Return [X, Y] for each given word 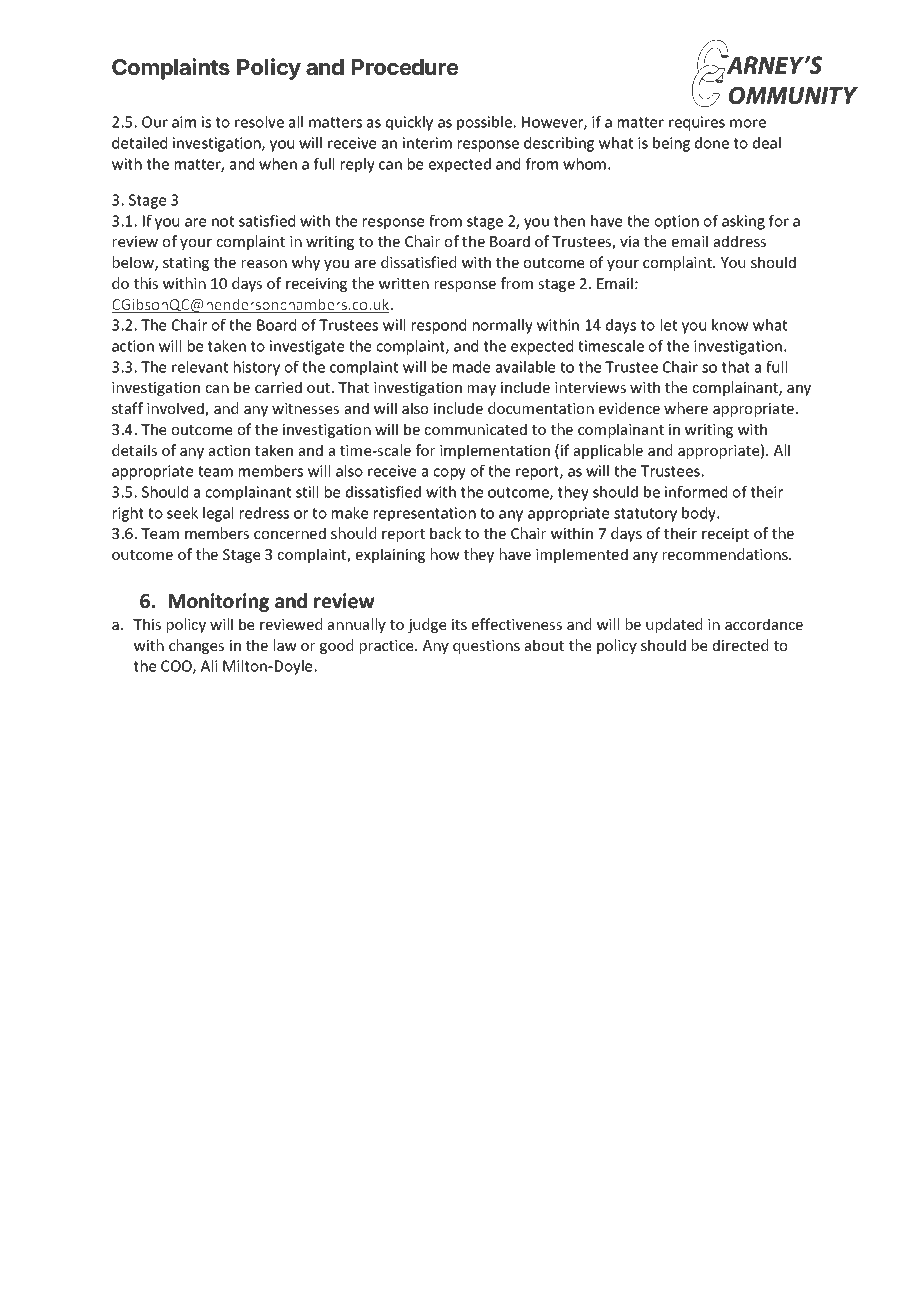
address [740, 241]
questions [486, 647]
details [134, 450]
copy [450, 474]
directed [740, 645]
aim [184, 122]
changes [196, 646]
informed [696, 492]
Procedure [405, 67]
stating [186, 264]
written [404, 283]
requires [697, 123]
